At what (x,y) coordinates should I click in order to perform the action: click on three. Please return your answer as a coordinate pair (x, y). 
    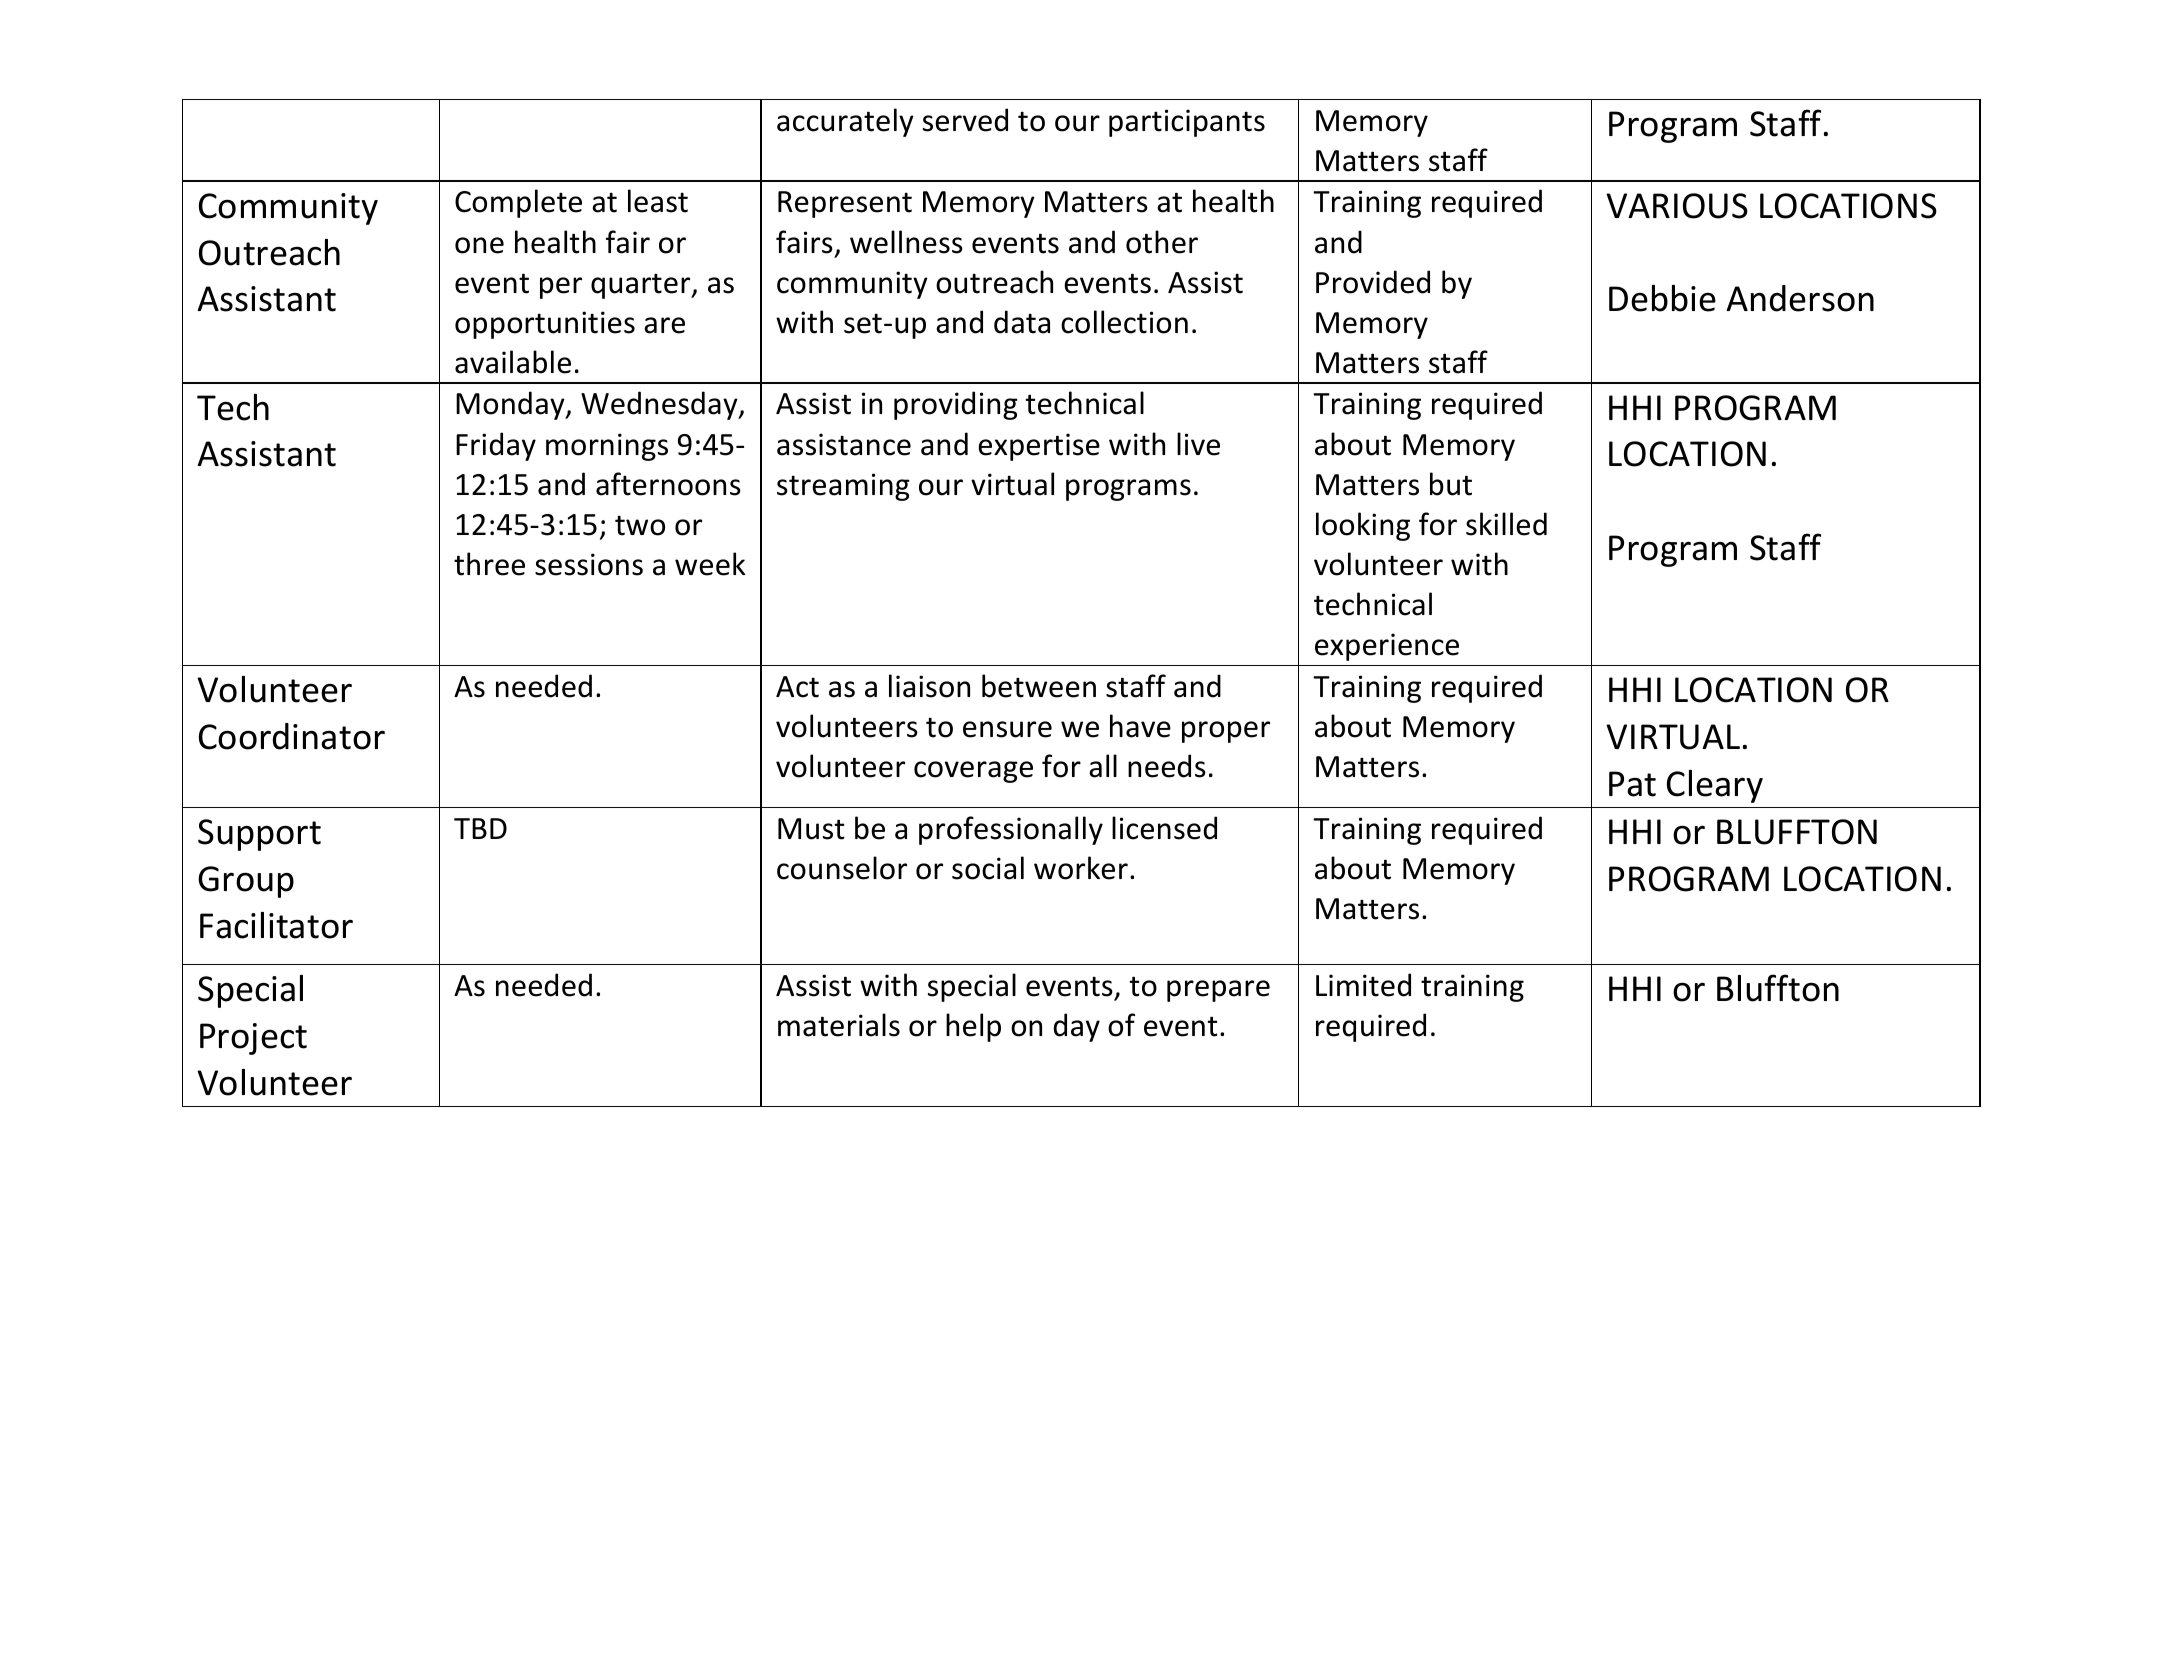
    Looking at the image, I should click on (489, 564).
